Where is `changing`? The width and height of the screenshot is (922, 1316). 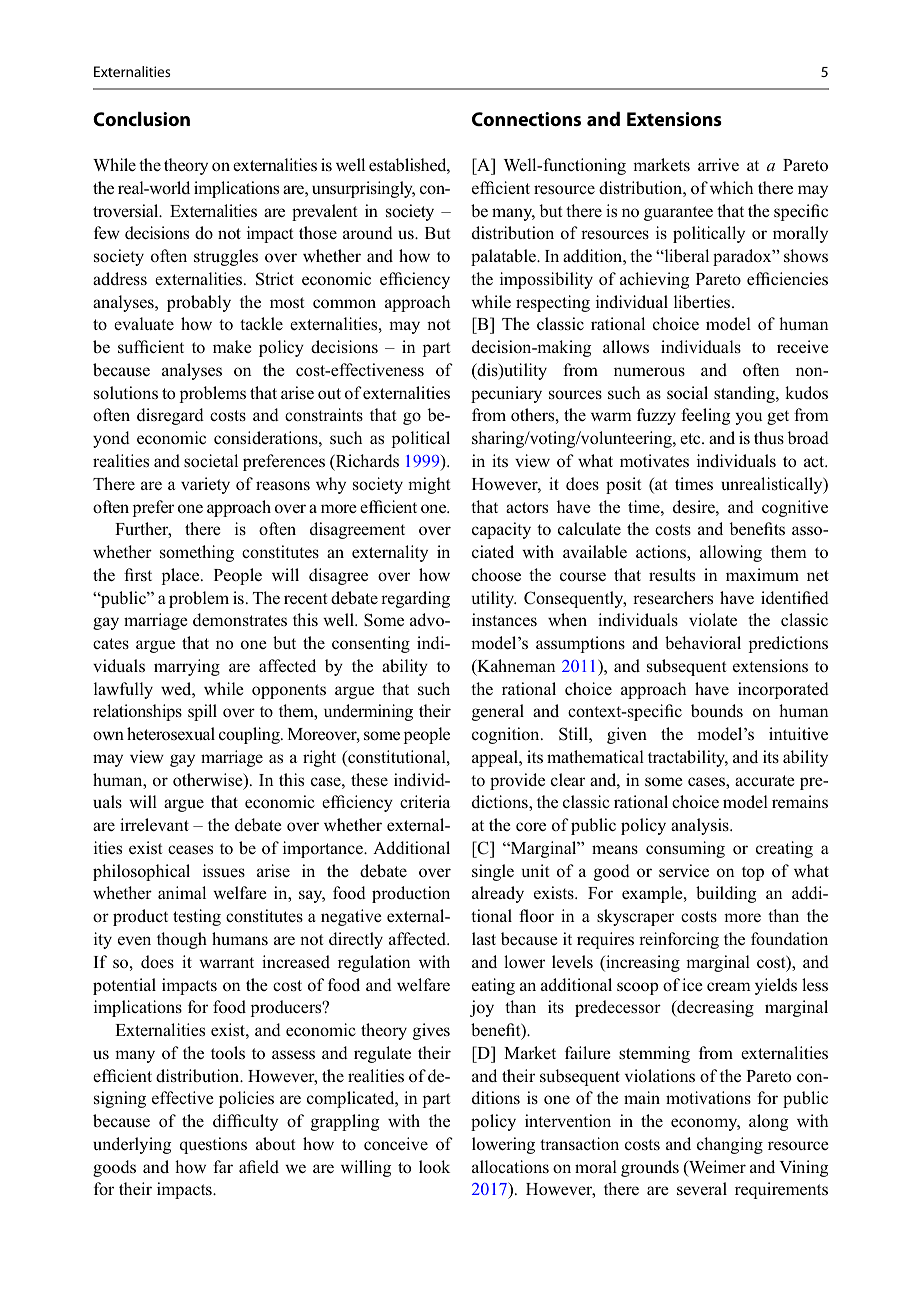
changing is located at coordinates (730, 1145).
